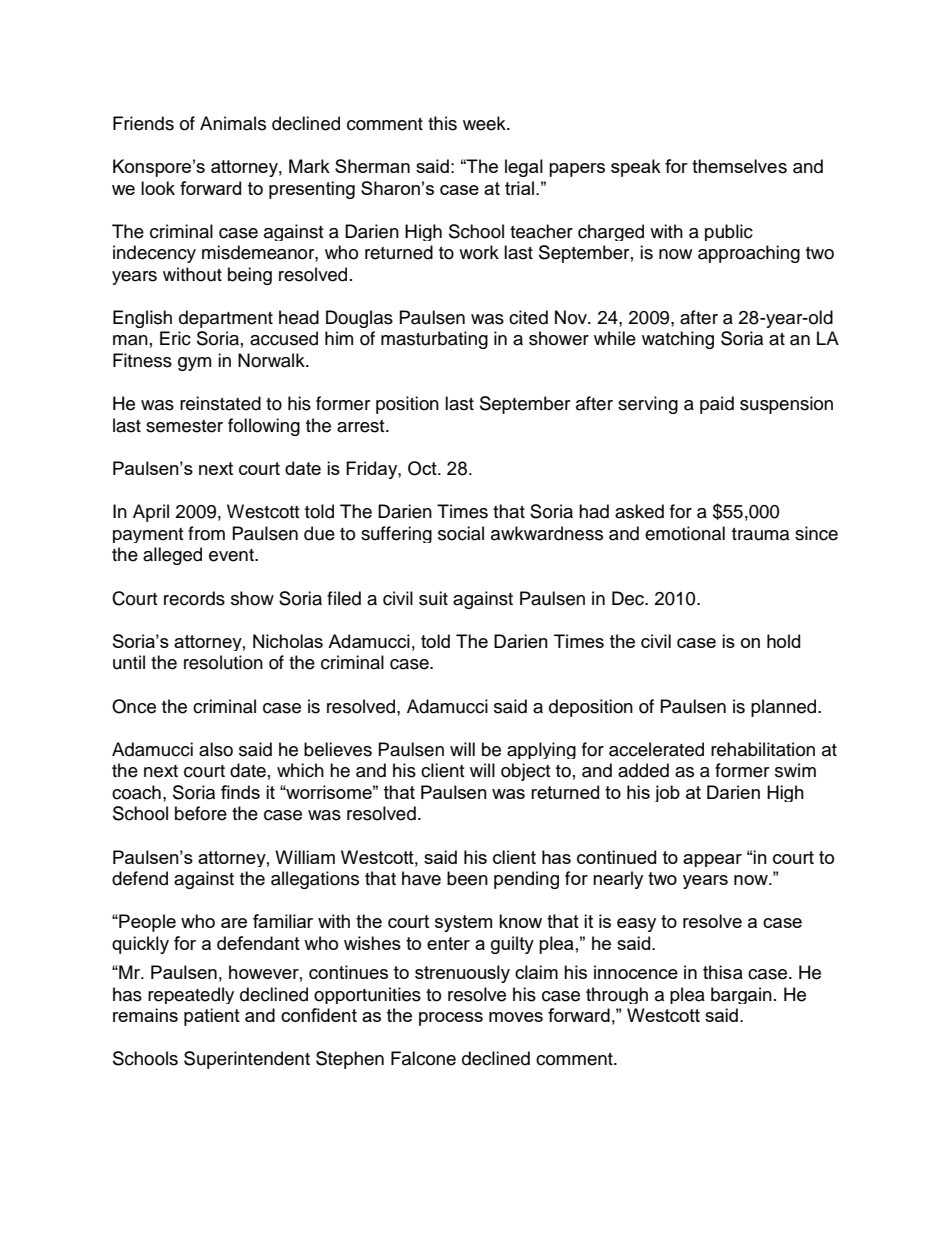 This image has height=1233, width=952. Describe the element at coordinates (783, 641) in the image. I see `hold` at that location.
